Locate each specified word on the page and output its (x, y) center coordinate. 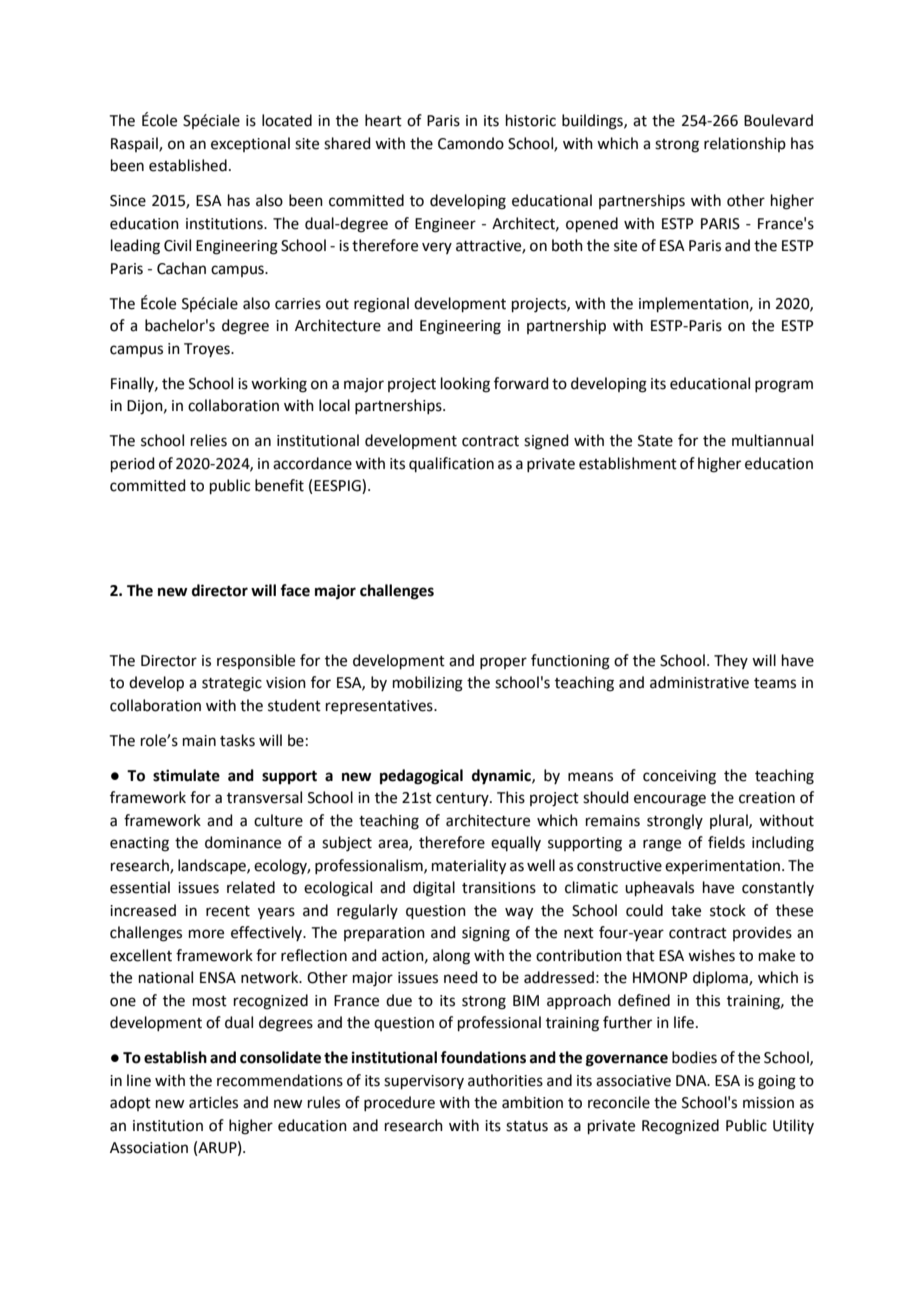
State (655, 441)
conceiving (679, 777)
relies (209, 440)
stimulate (186, 775)
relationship (745, 144)
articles (213, 1102)
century (463, 799)
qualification (451, 464)
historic (531, 120)
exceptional (250, 144)
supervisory (424, 1082)
